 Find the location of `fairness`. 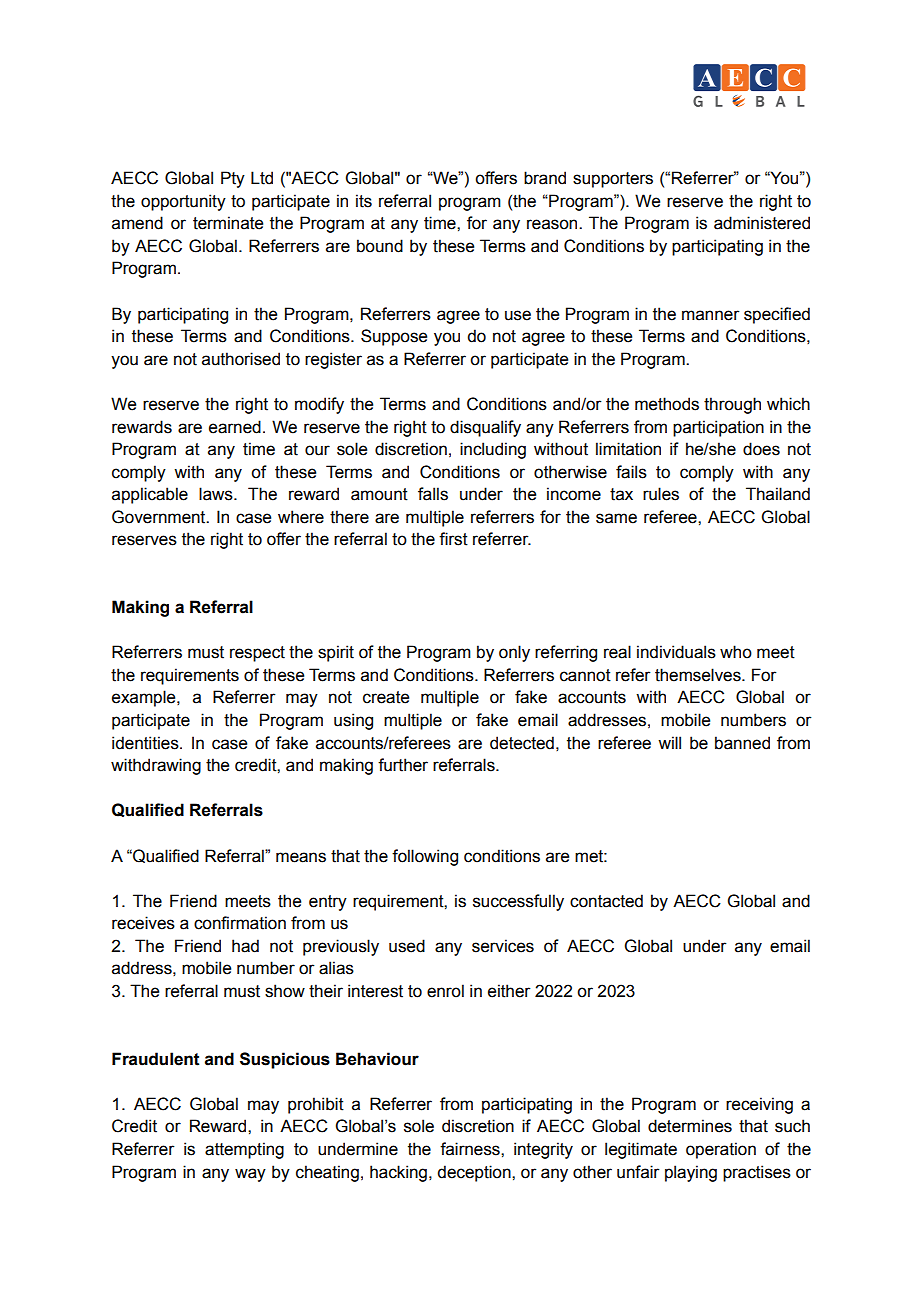

fairness is located at coordinates (471, 1149).
